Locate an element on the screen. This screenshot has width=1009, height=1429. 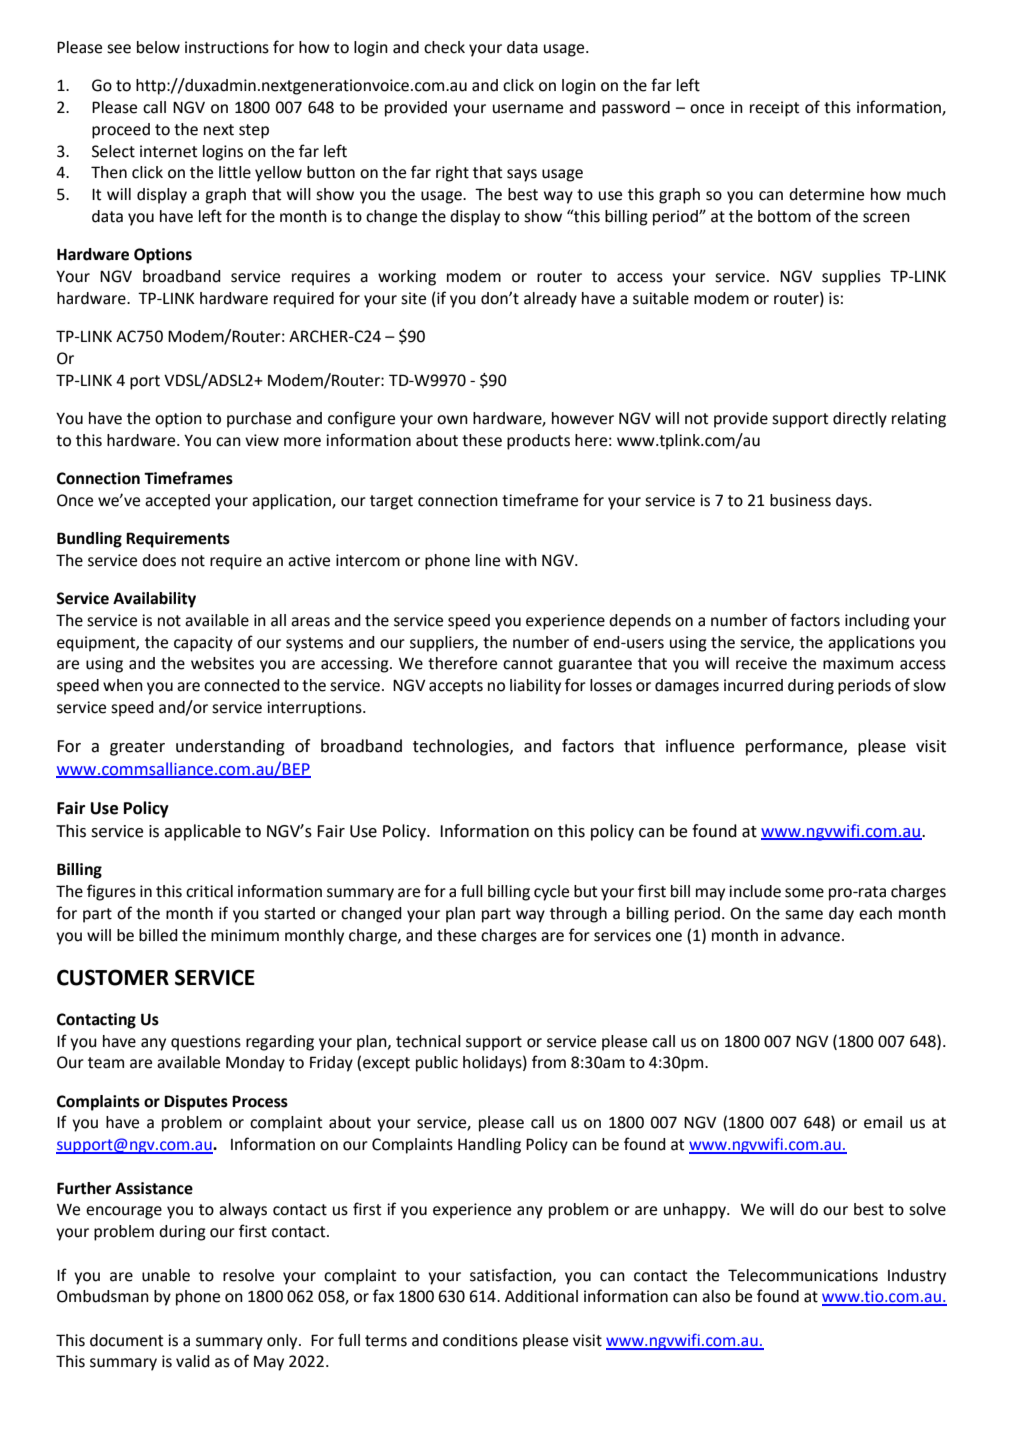
below is located at coordinates (158, 47).
